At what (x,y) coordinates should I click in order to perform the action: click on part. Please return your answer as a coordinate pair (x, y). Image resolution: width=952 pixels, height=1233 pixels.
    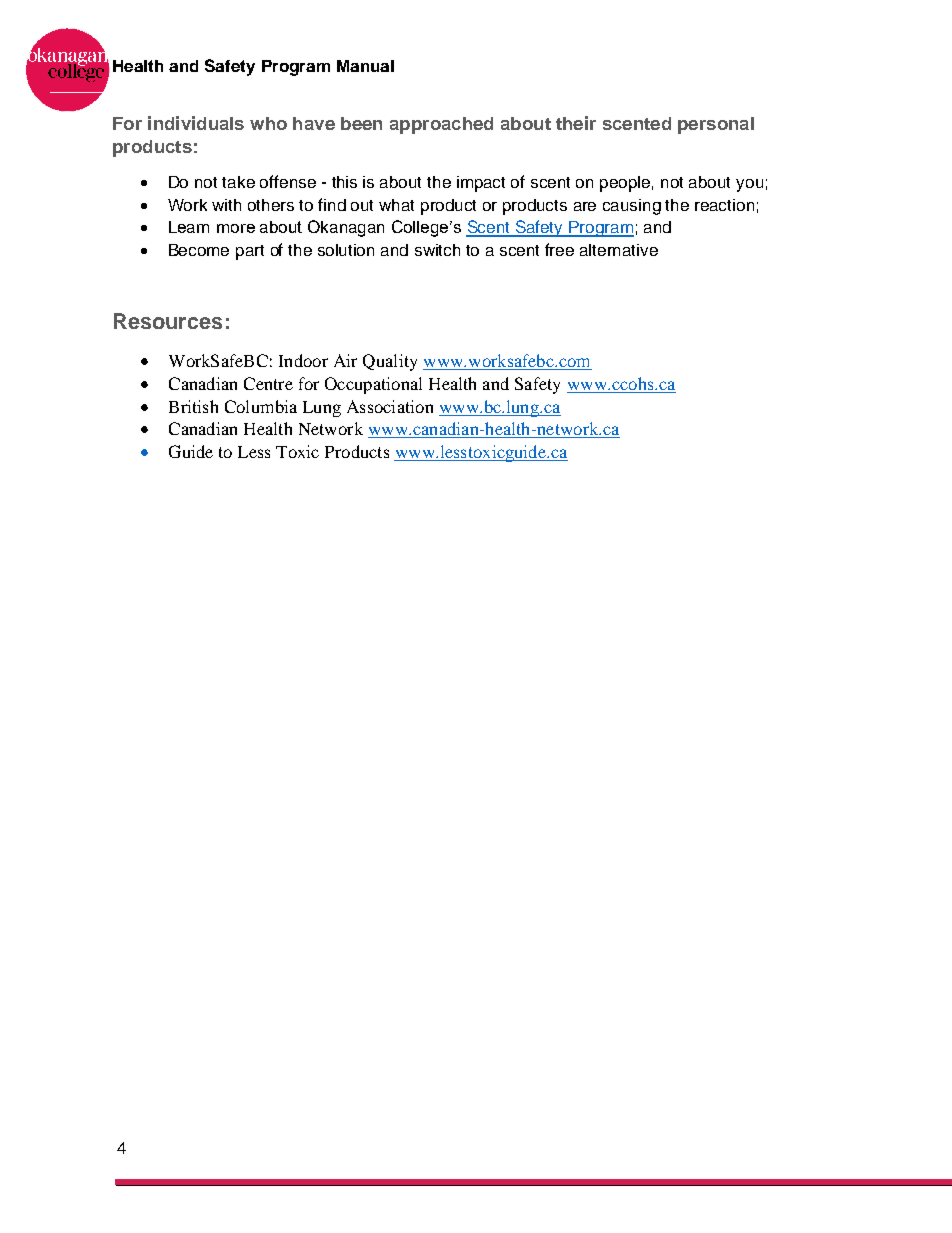
    Looking at the image, I should click on (250, 252).
